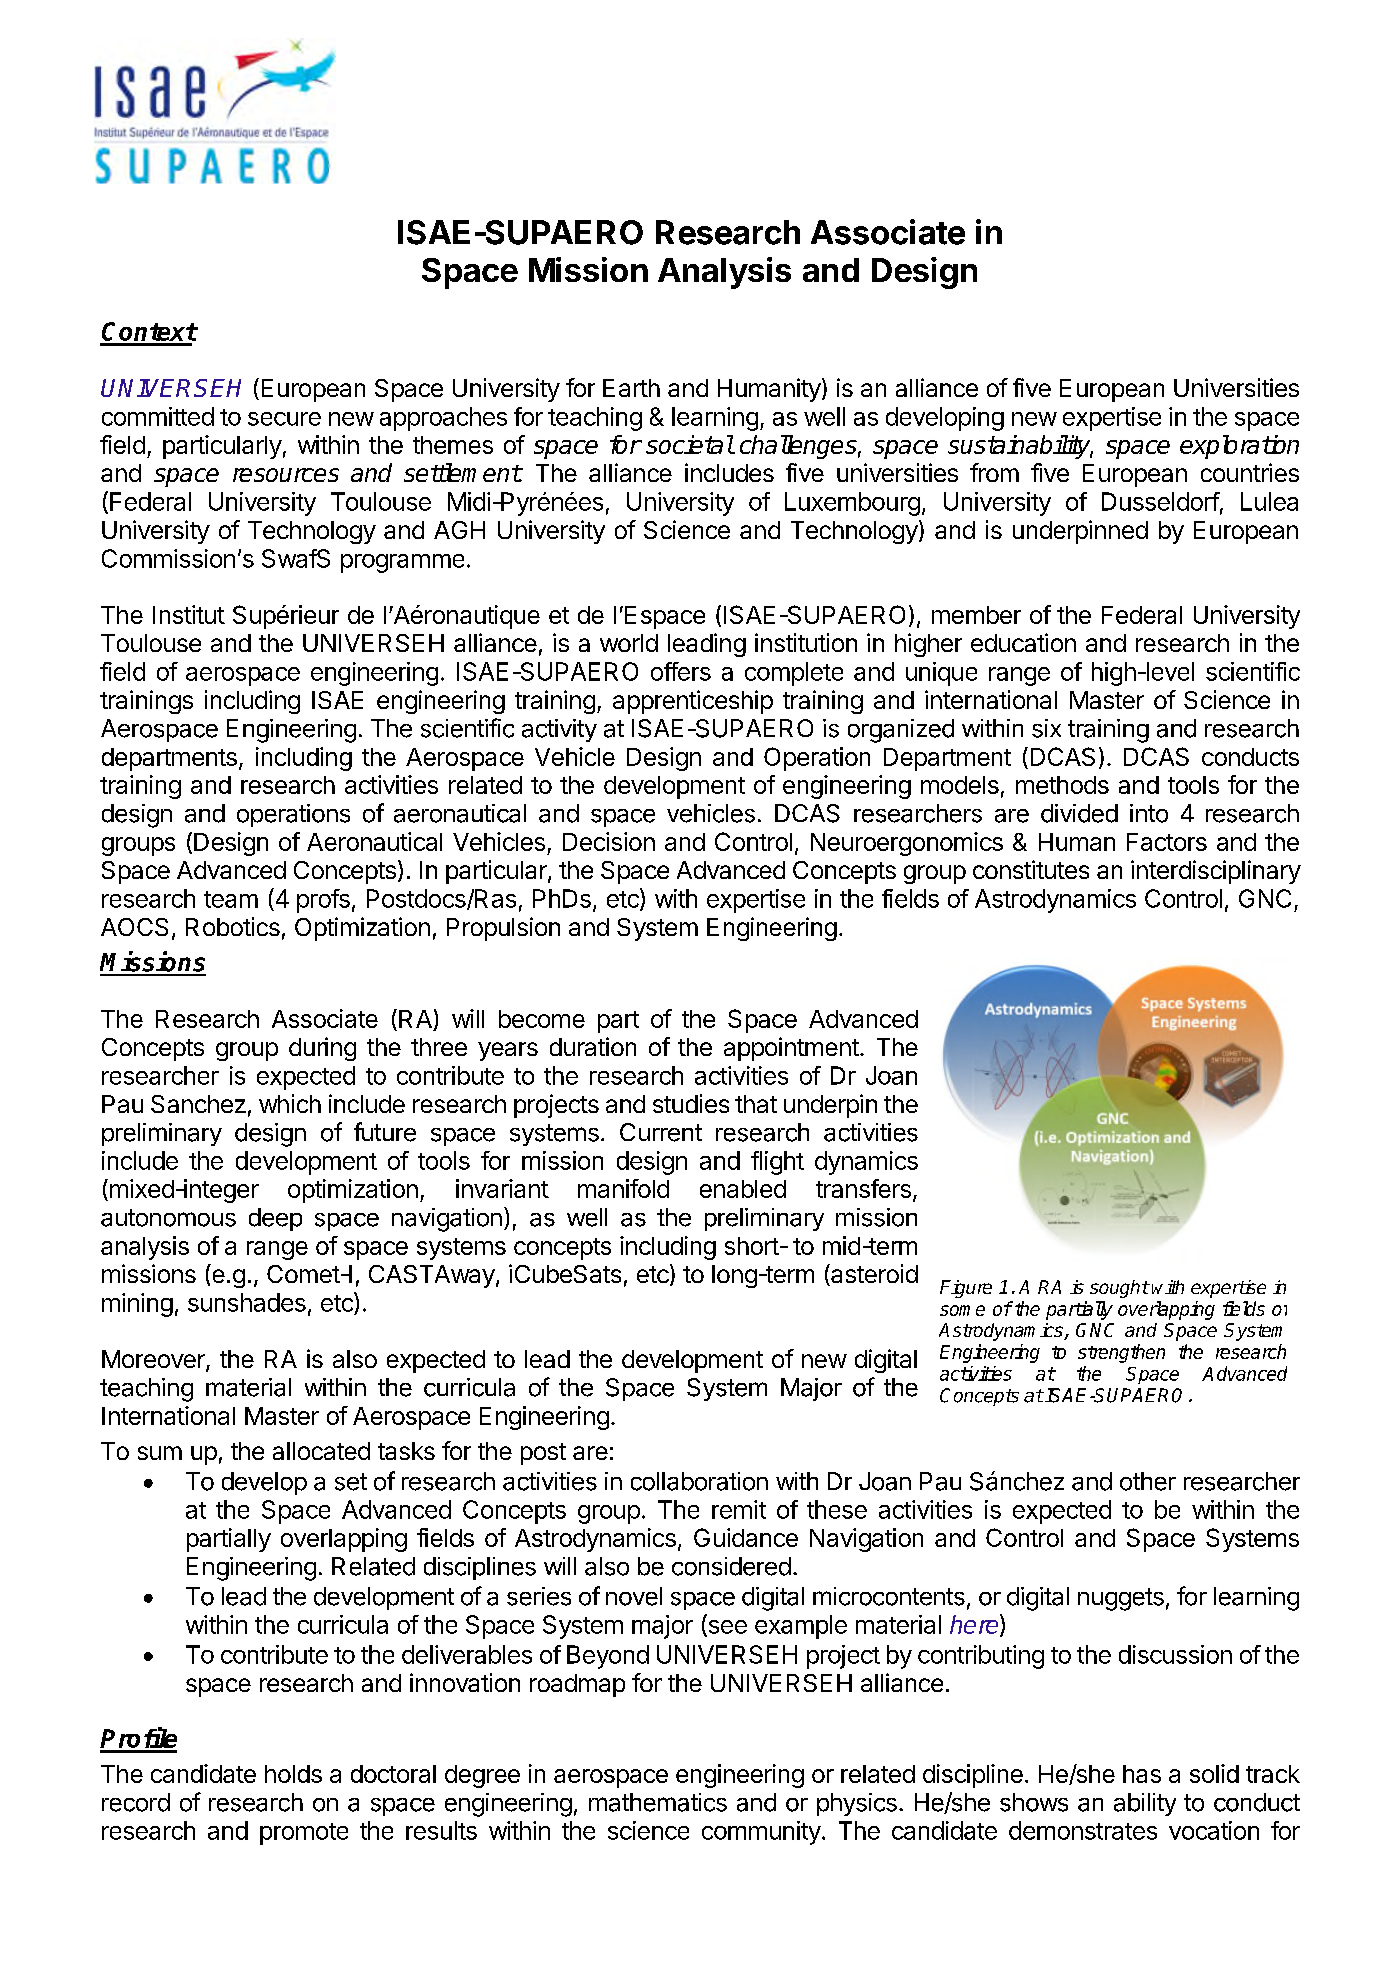  I want to click on exploration, so click(1239, 447).
